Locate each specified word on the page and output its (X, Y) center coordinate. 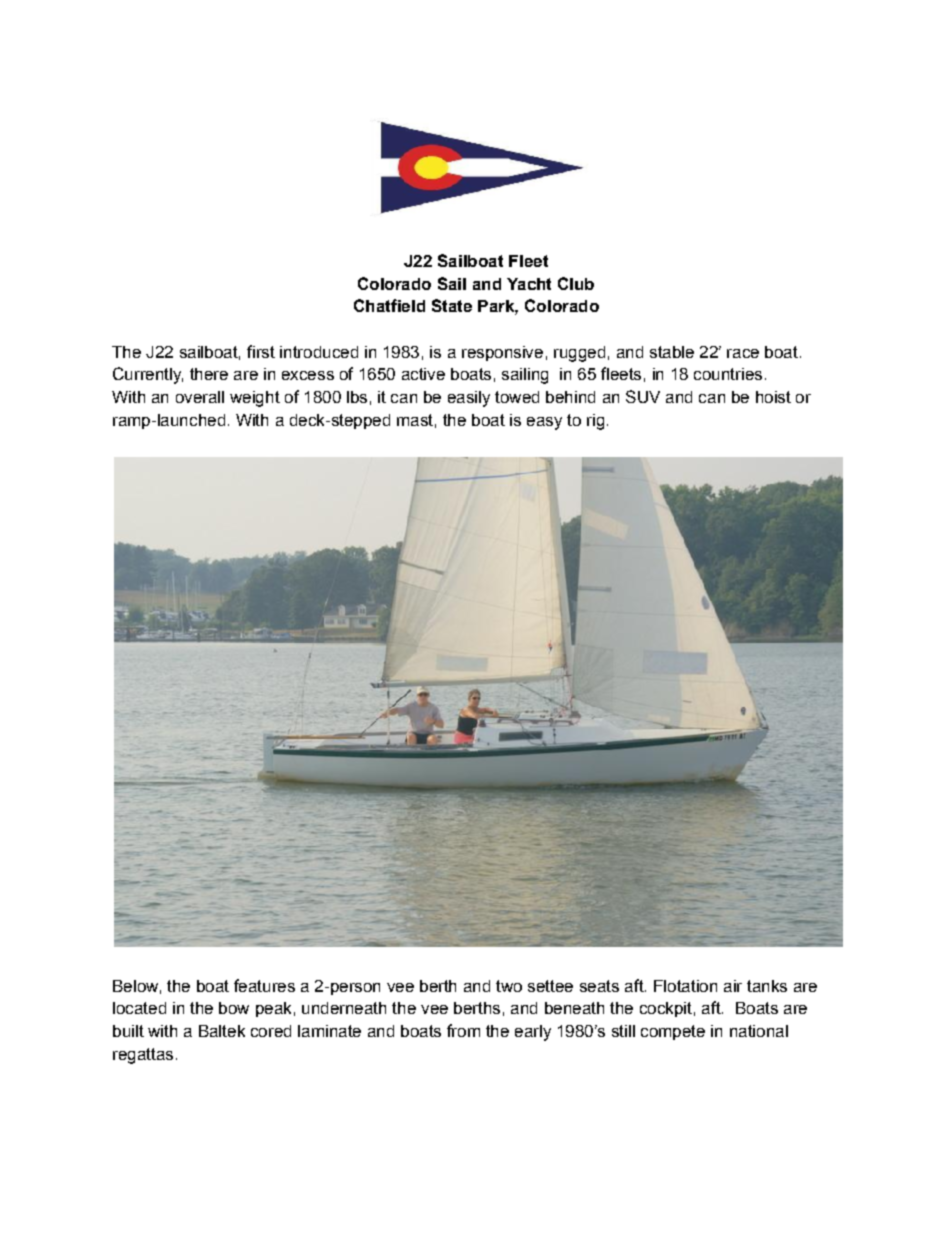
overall (200, 397)
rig (595, 422)
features (264, 985)
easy (544, 423)
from (463, 1030)
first (261, 351)
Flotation (685, 986)
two (509, 986)
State (452, 305)
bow (234, 1008)
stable (672, 352)
